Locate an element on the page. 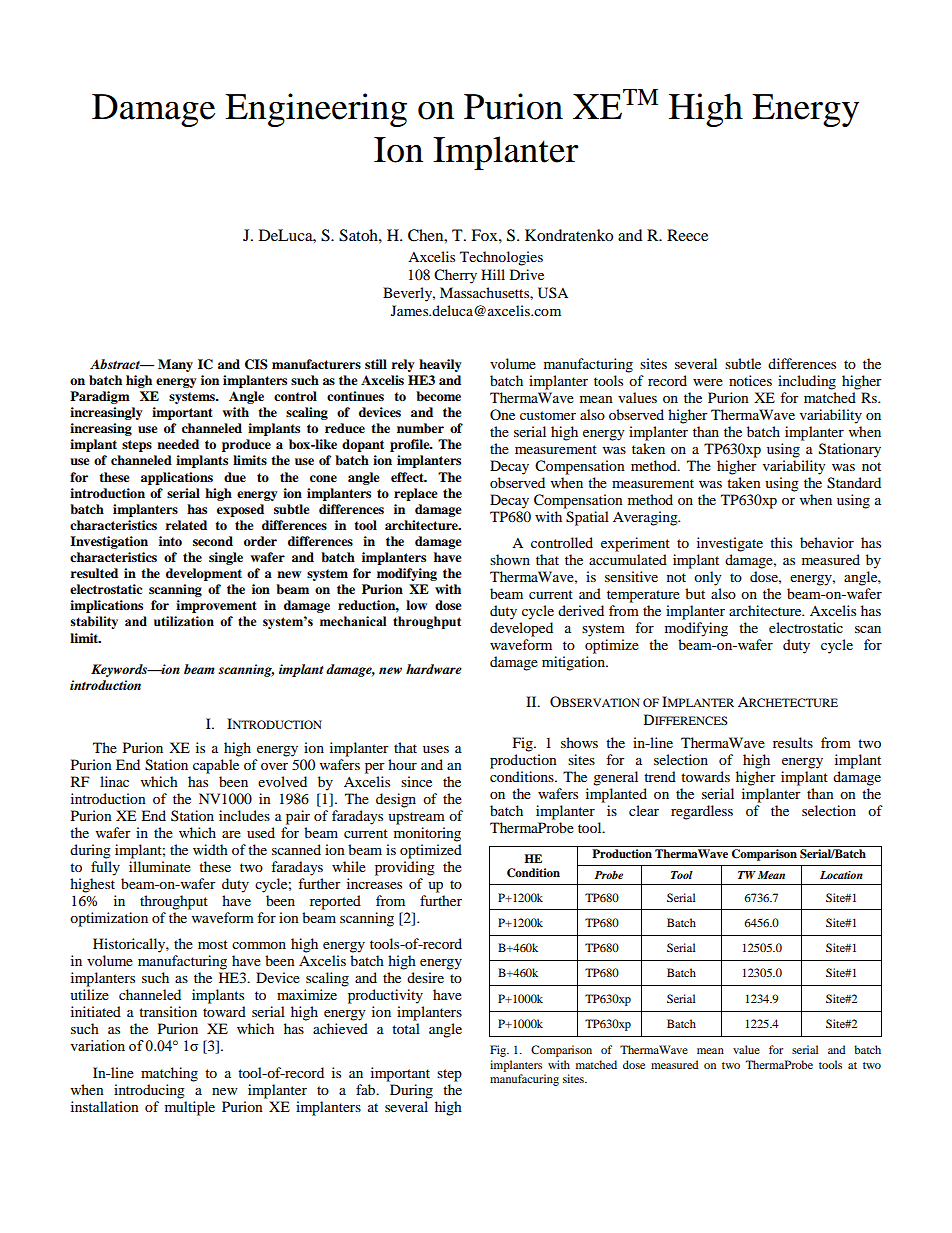  heavily is located at coordinates (440, 365).
